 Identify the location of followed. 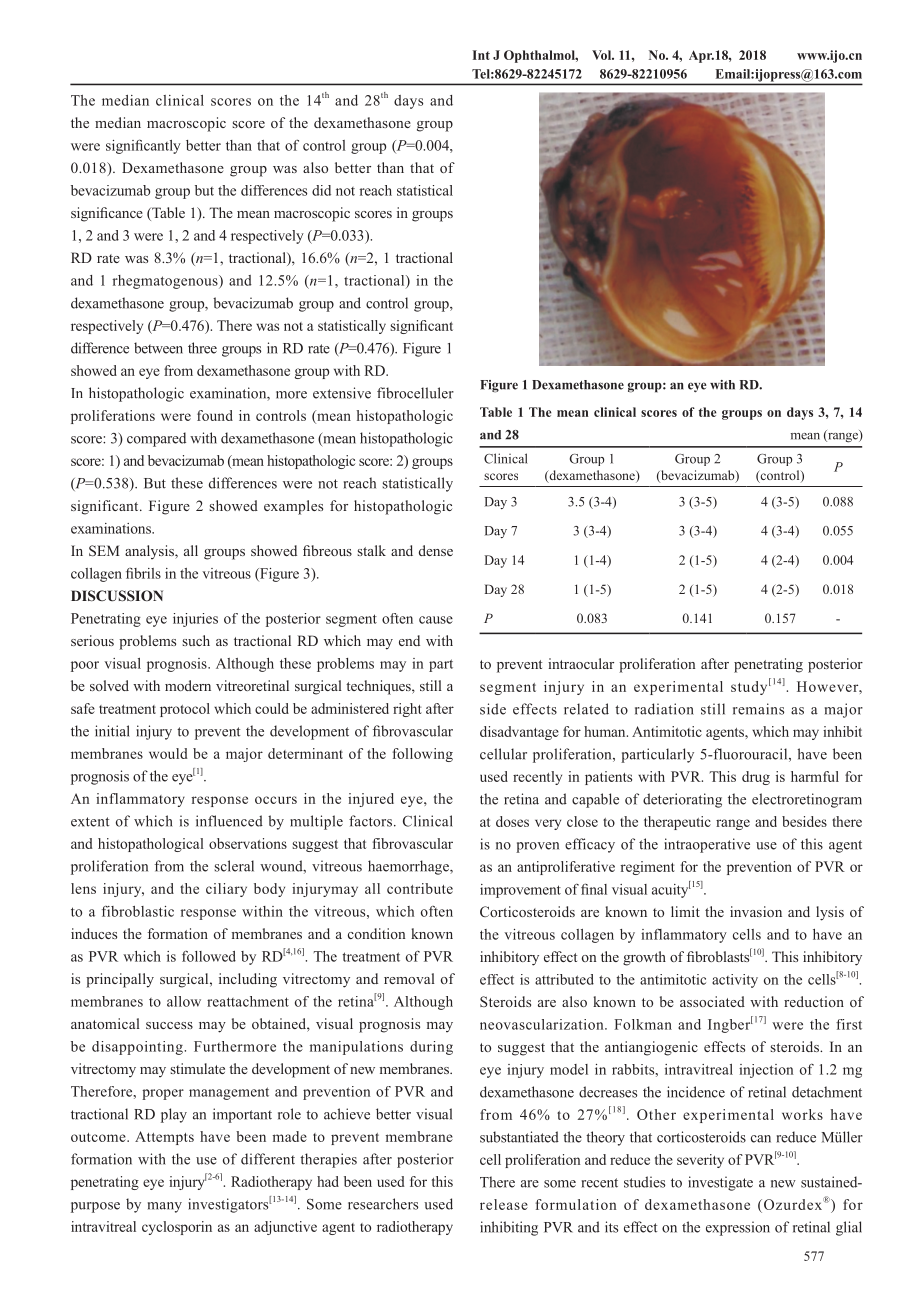
(209, 956).
